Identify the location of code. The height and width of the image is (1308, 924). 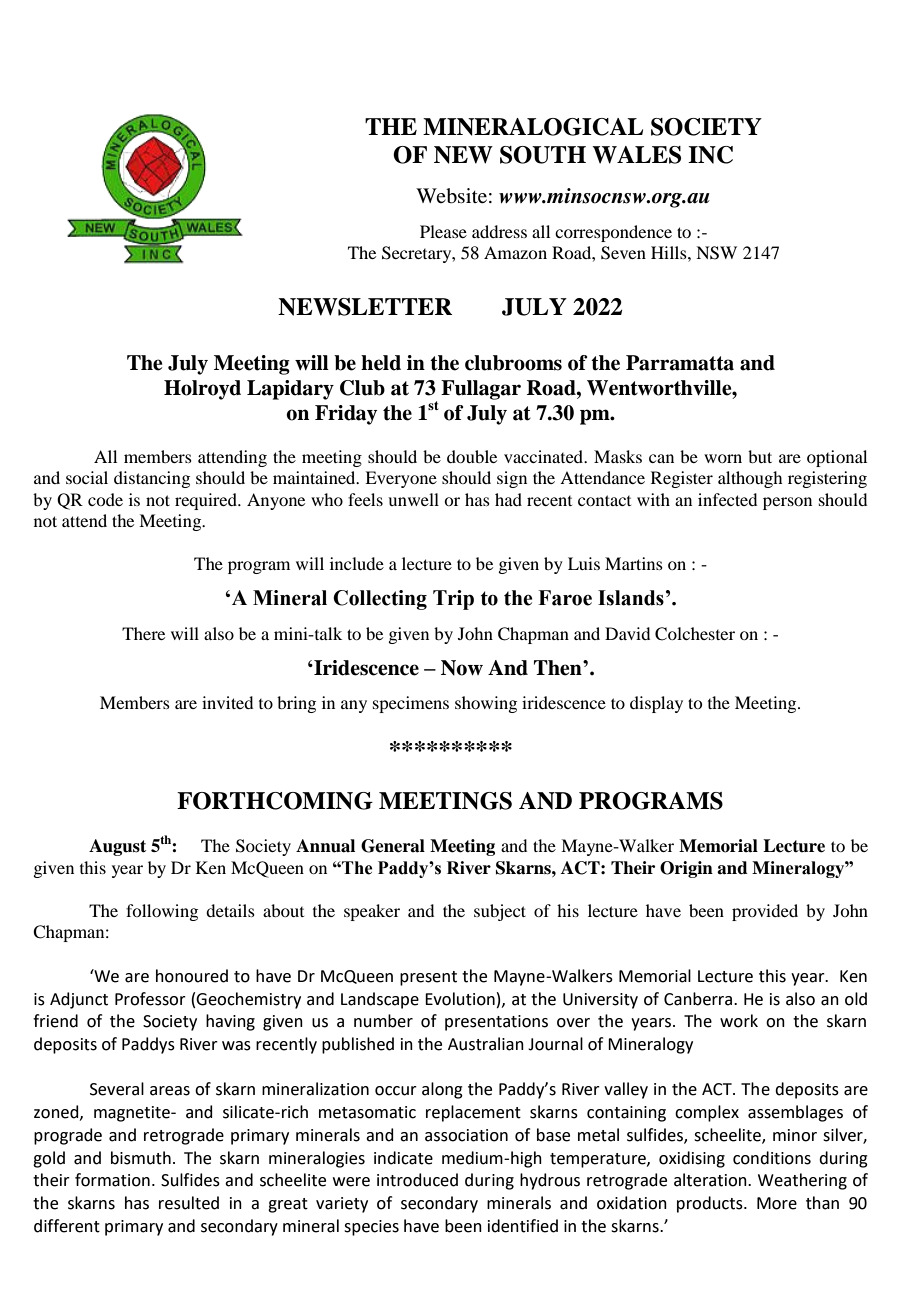
(105, 499).
